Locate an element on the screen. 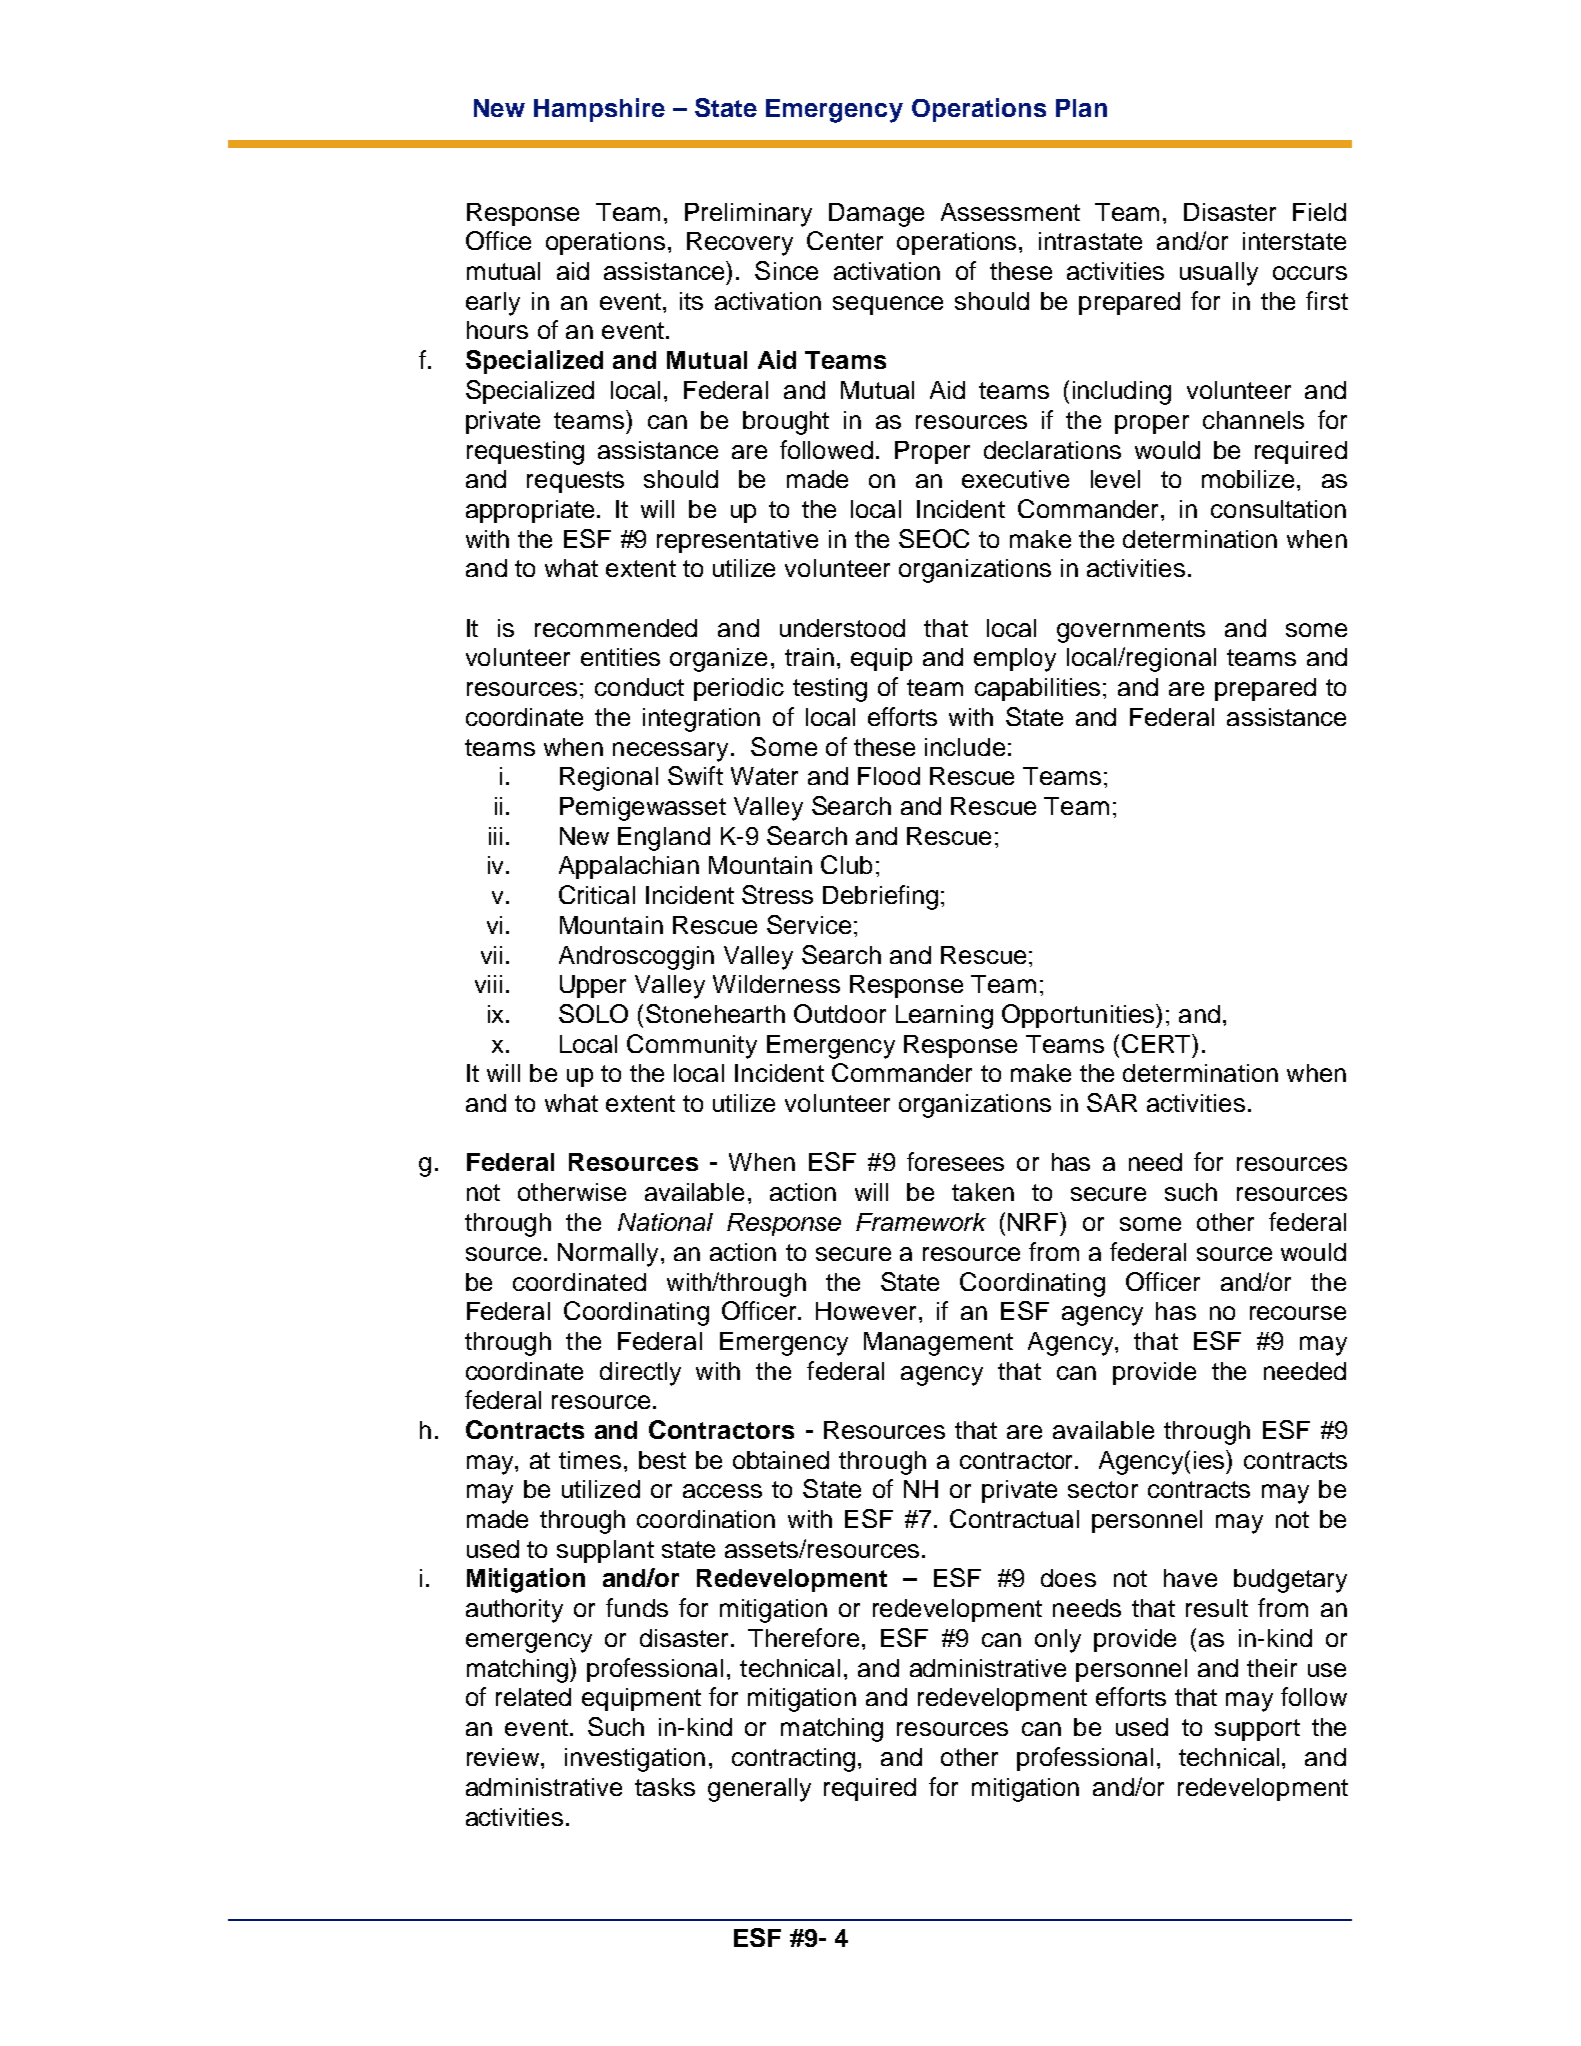 This screenshot has height=2046, width=1581. contracting is located at coordinates (793, 1760).
